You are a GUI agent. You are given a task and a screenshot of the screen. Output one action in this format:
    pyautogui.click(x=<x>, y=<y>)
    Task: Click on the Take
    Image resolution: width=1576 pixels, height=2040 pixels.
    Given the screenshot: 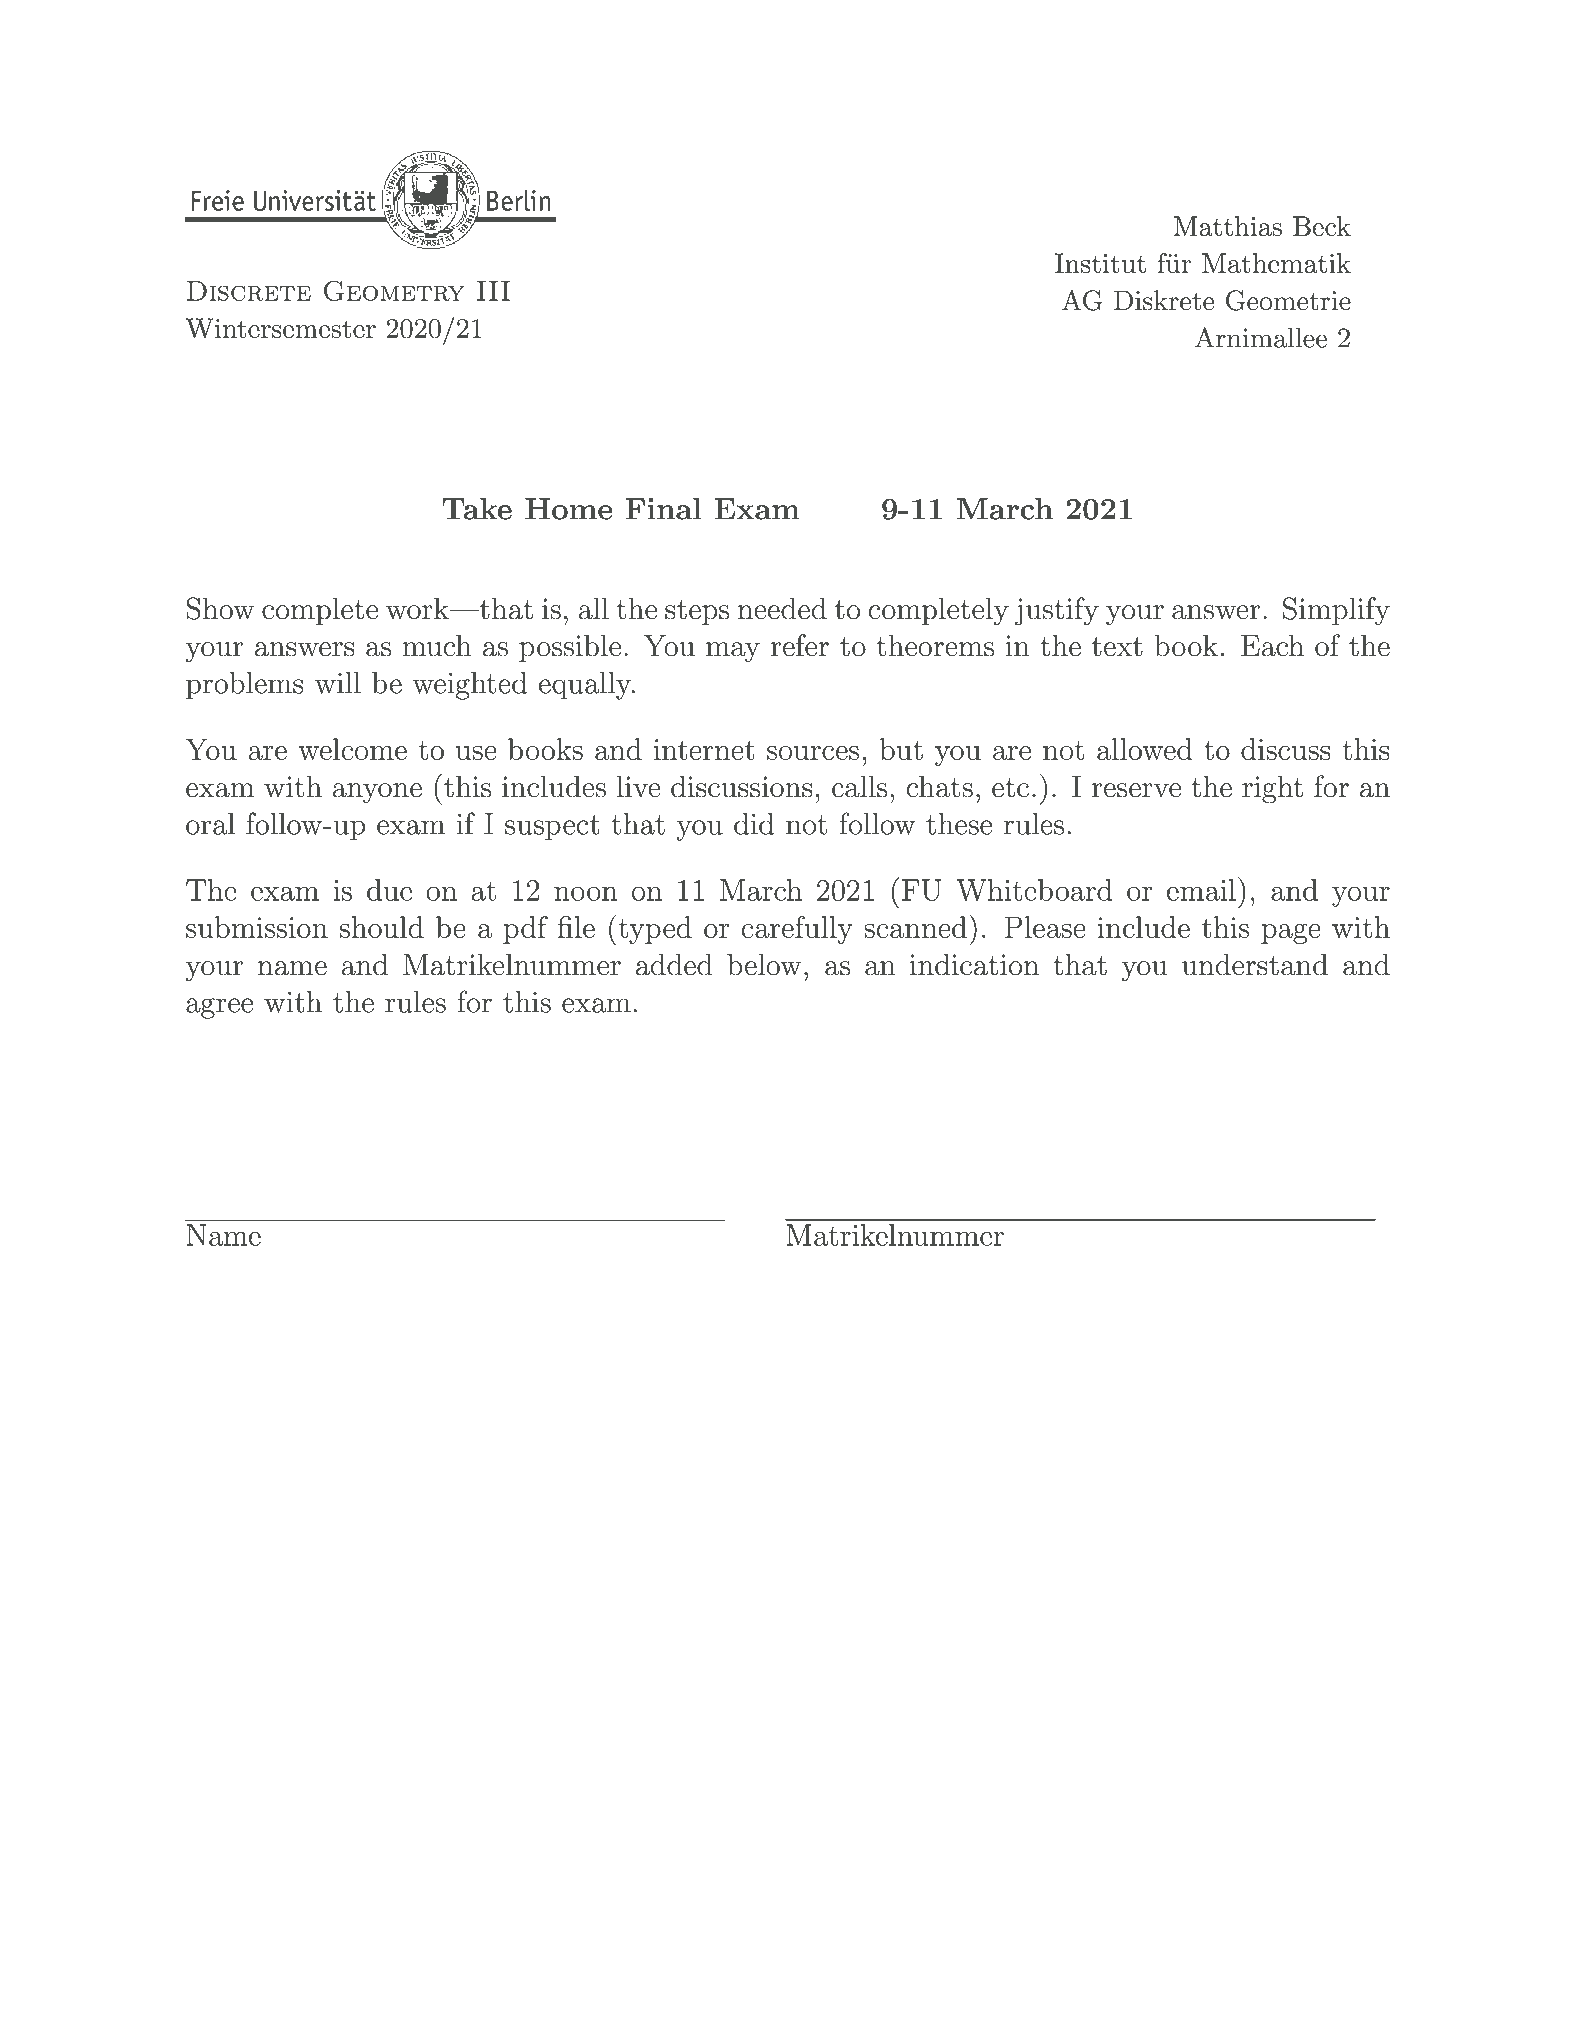 What is the action you would take?
    pyautogui.click(x=477, y=509)
